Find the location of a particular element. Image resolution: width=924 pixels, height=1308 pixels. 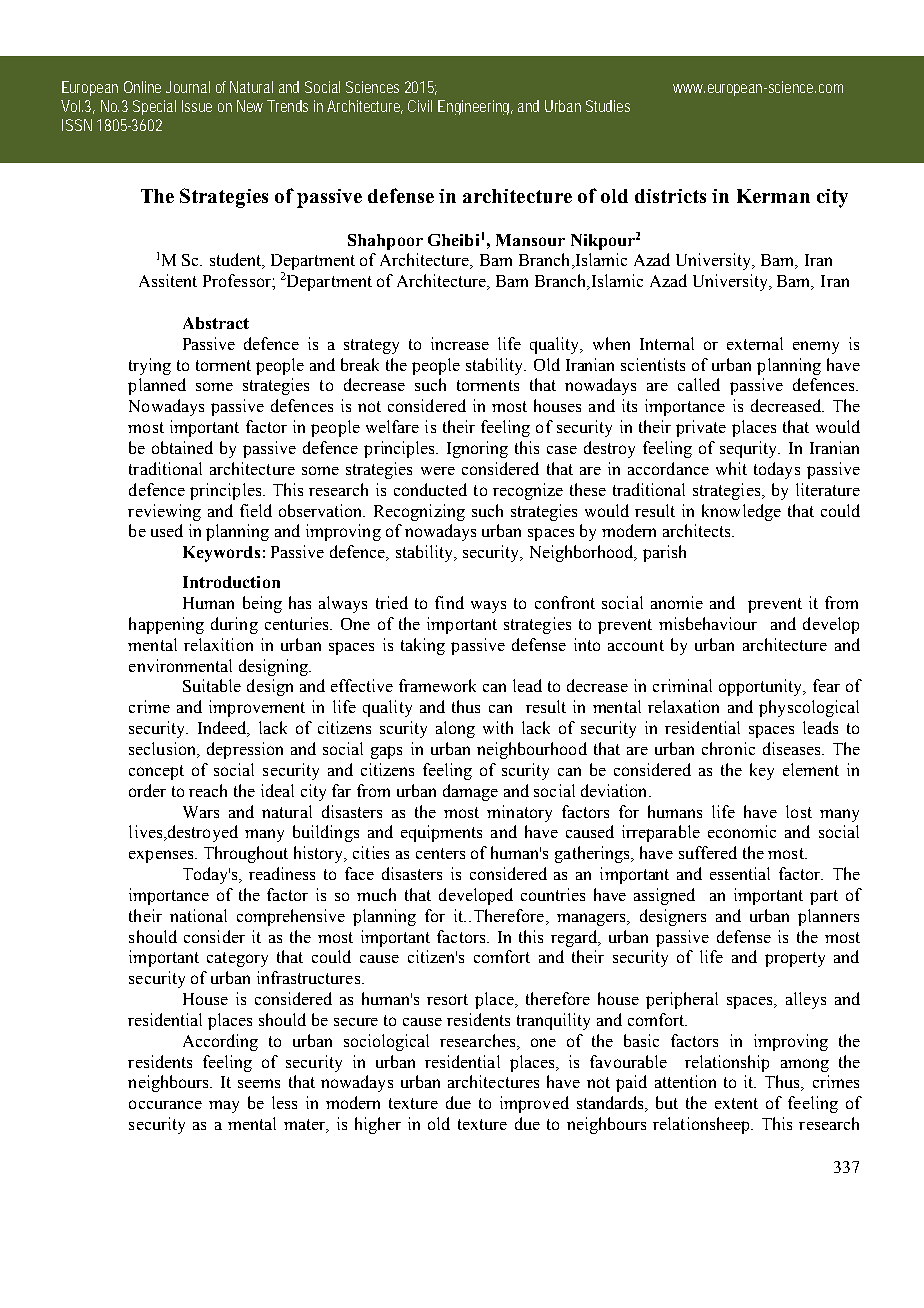

Suitable is located at coordinates (212, 685).
